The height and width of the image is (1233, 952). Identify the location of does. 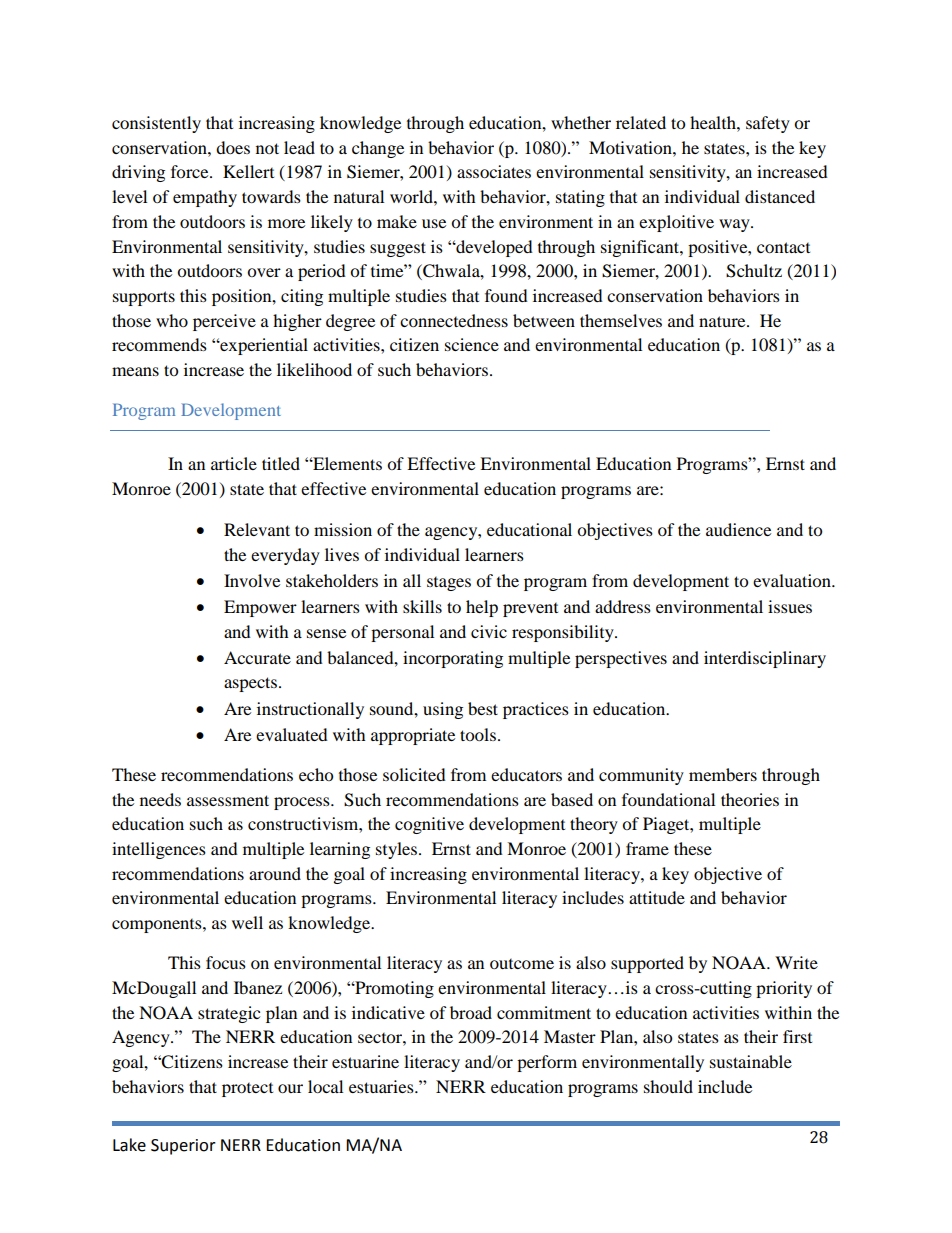
(233, 147).
